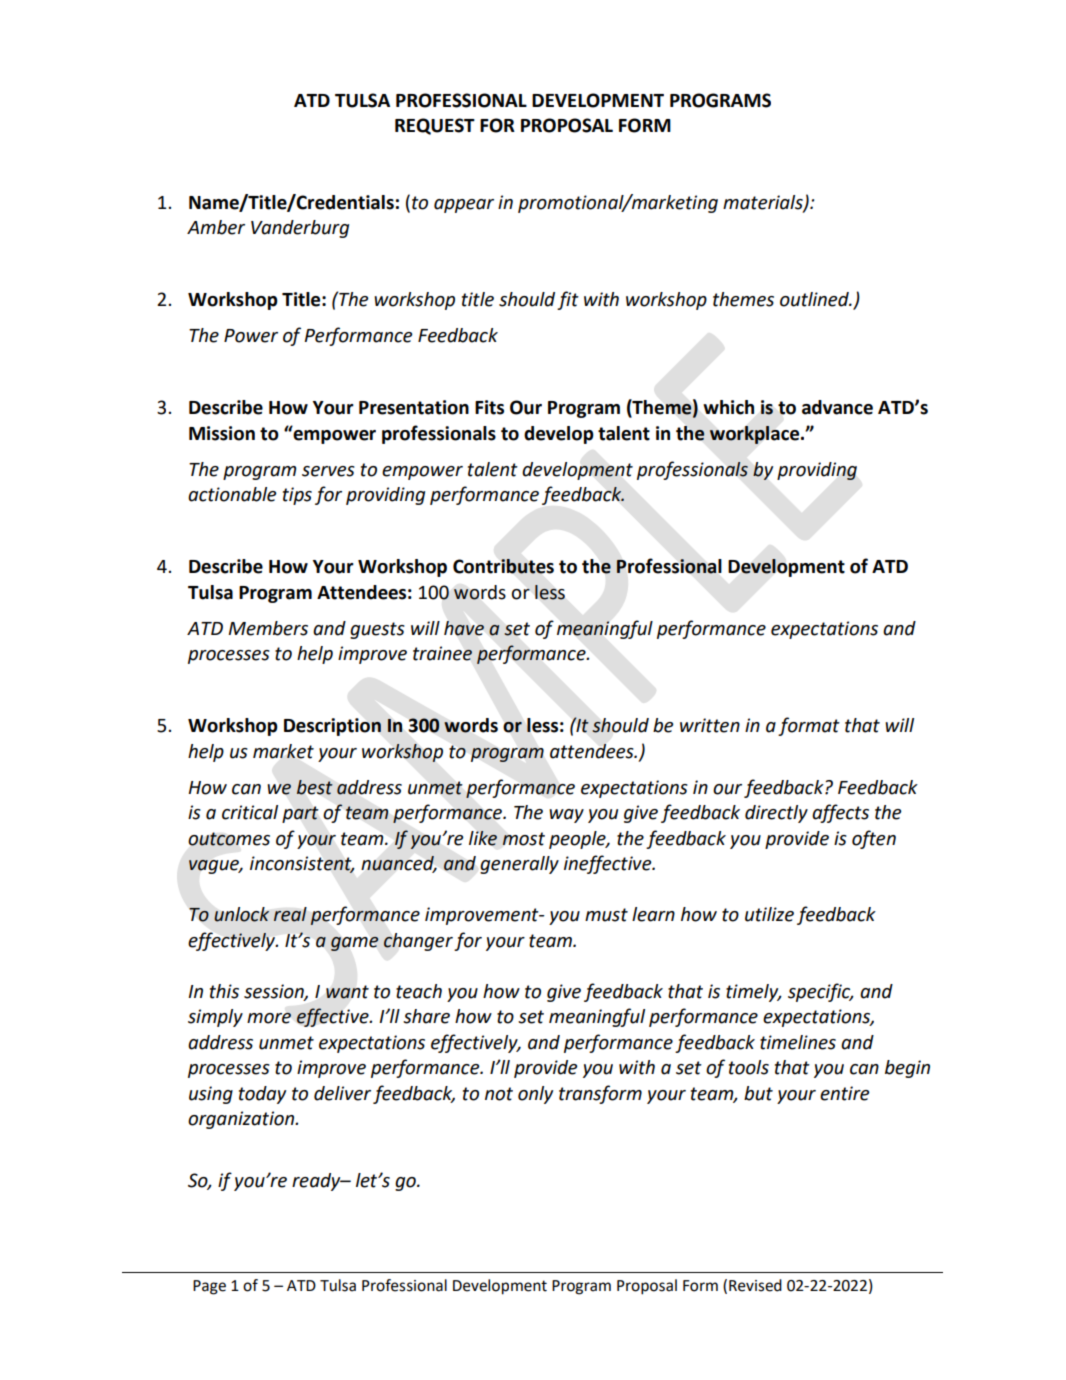 This screenshot has width=1066, height=1380. Describe the element at coordinates (216, 227) in the screenshot. I see `Amber` at that location.
